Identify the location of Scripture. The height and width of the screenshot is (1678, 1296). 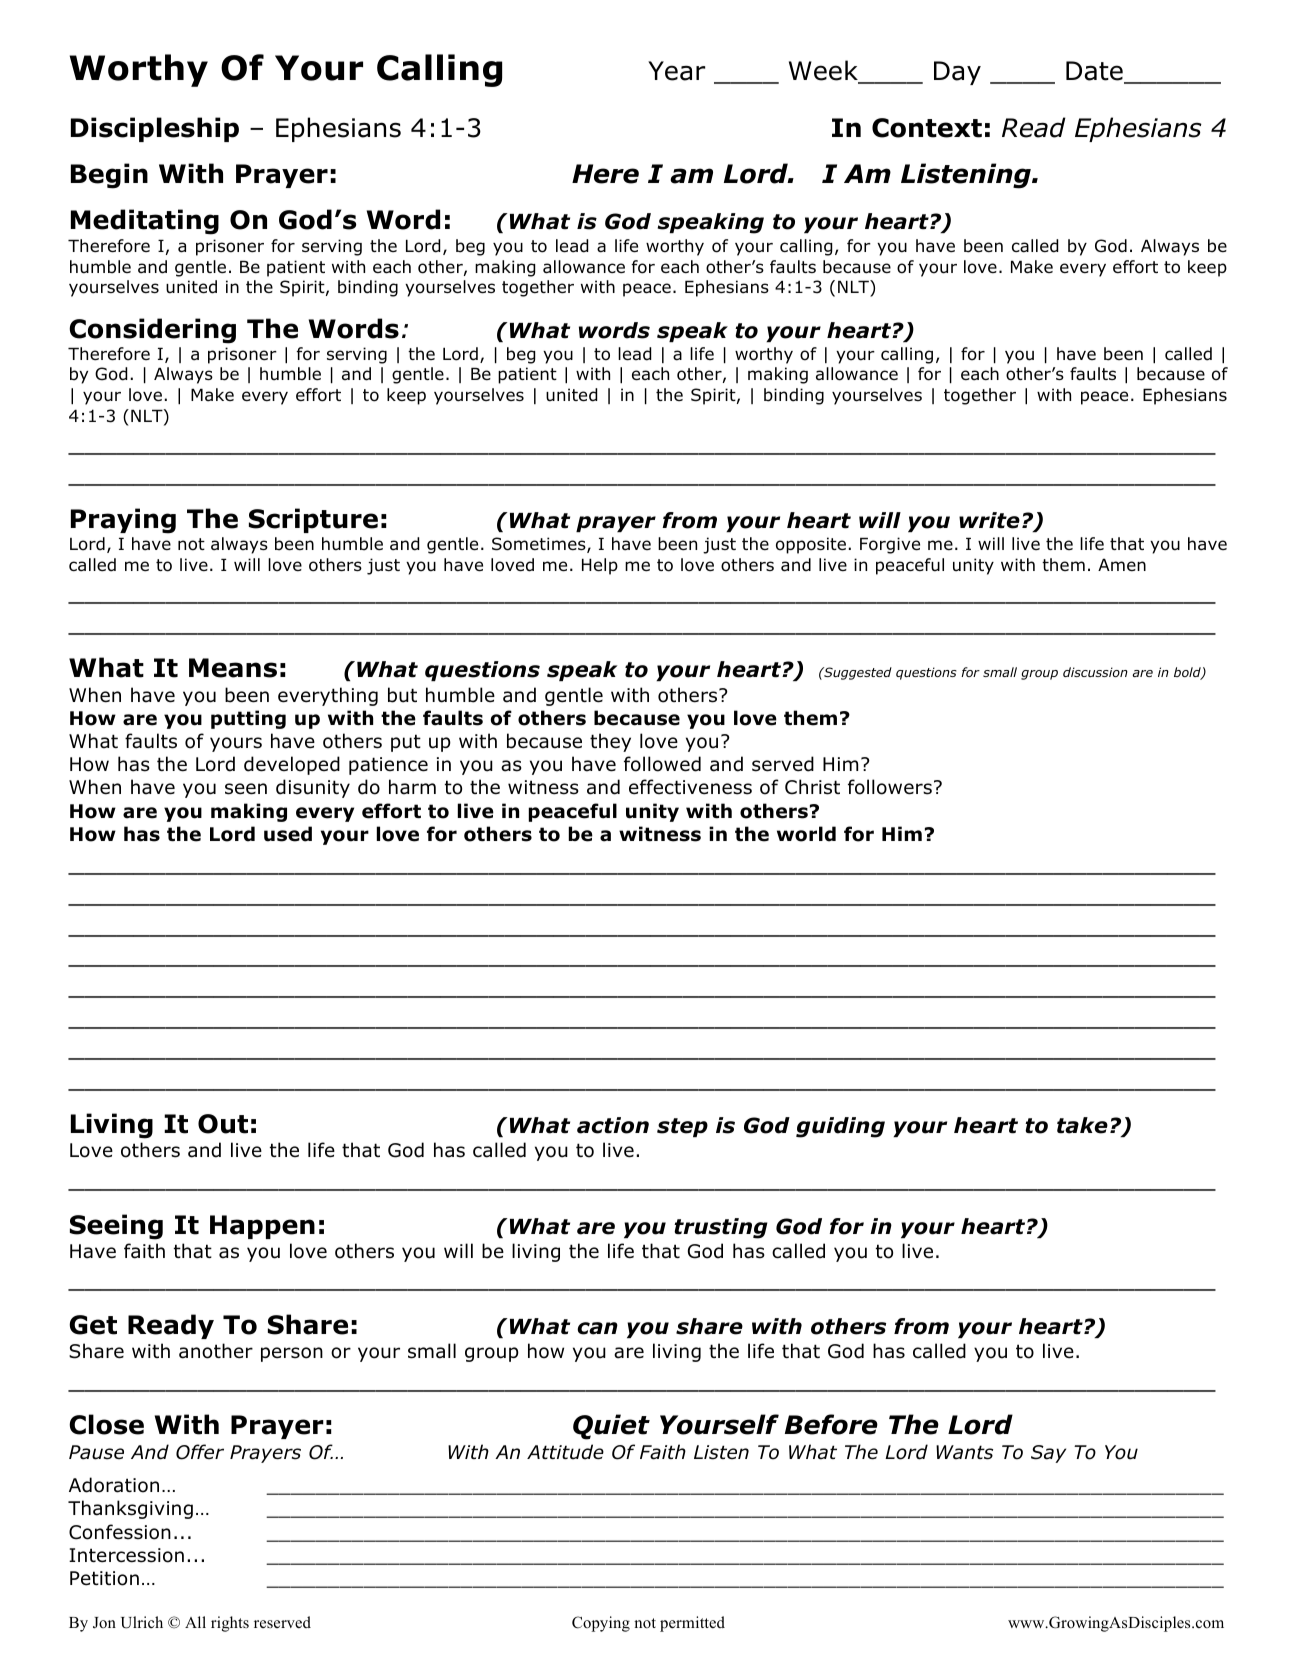
(313, 520).
